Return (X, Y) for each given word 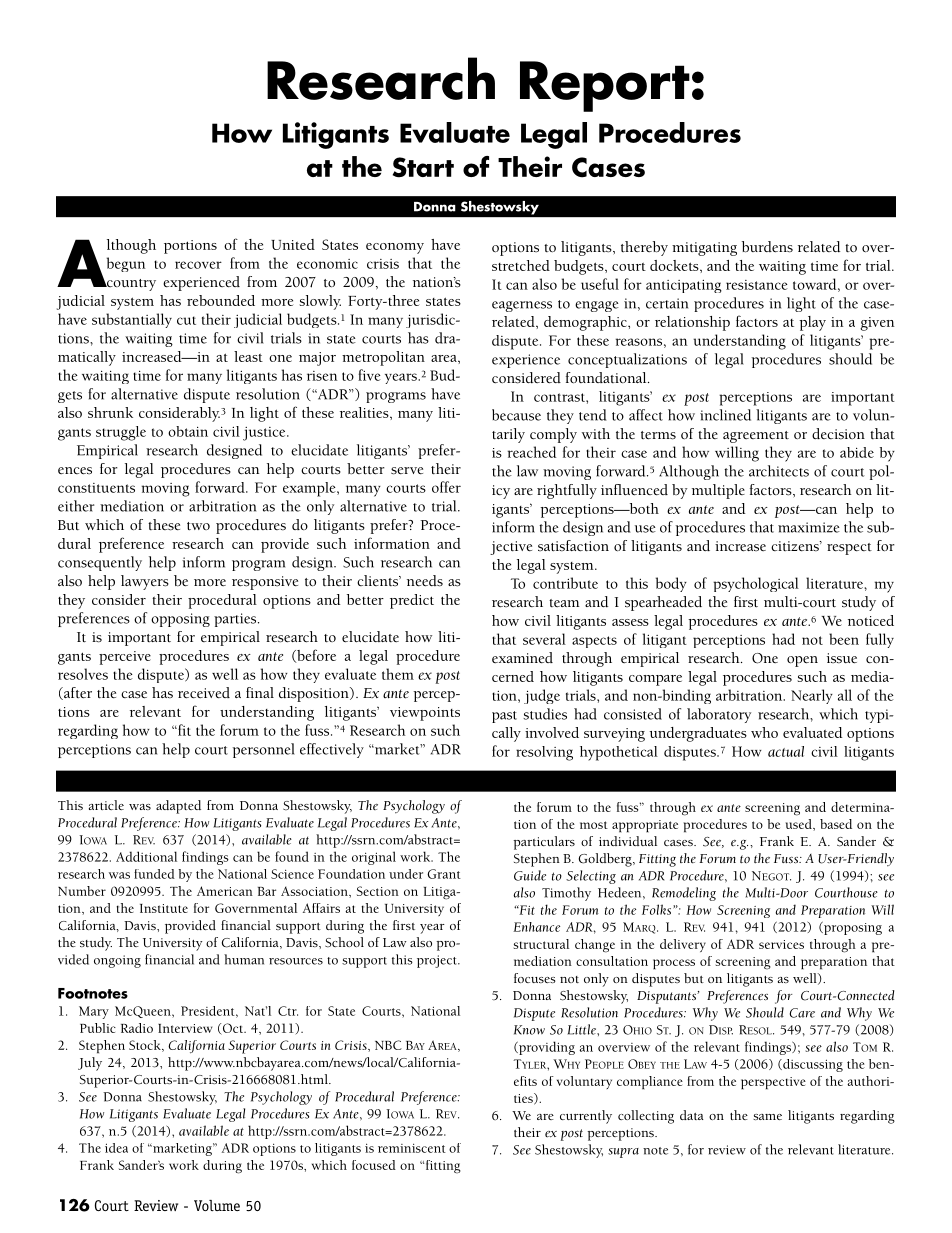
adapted (178, 807)
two (198, 526)
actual (786, 751)
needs (425, 581)
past (504, 717)
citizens (796, 546)
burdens (767, 247)
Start (423, 167)
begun (126, 264)
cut (186, 320)
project (438, 961)
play (812, 323)
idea (116, 1148)
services (781, 944)
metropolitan (383, 358)
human (244, 959)
